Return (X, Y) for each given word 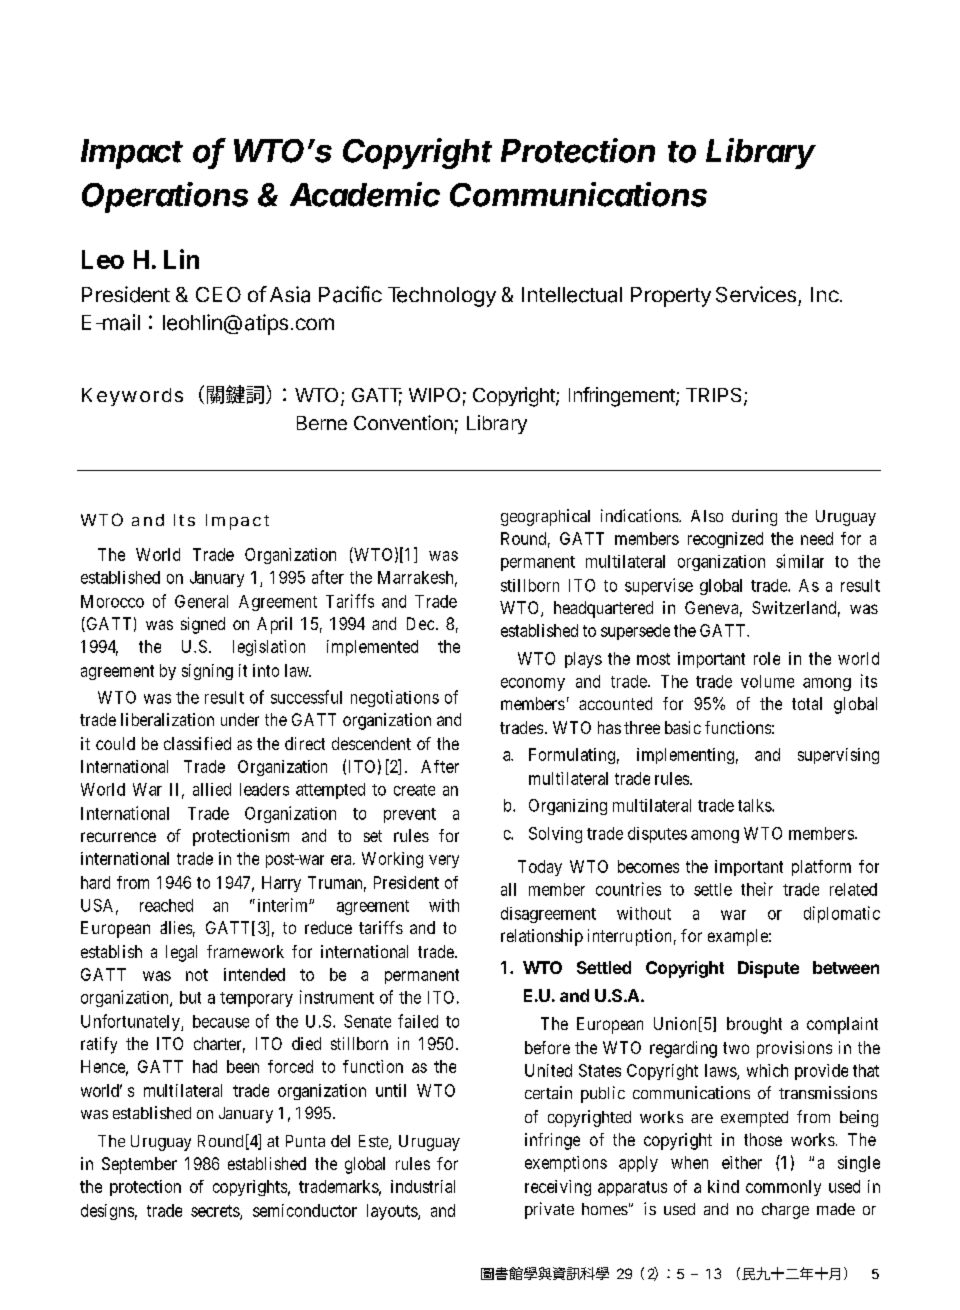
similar (800, 561)
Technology (442, 297)
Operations (165, 197)
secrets (216, 1212)
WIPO (434, 395)
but (190, 997)
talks (755, 805)
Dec (420, 623)
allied (212, 789)
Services (756, 294)
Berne (322, 423)
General (201, 601)
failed (418, 1021)
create (414, 790)
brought (754, 1025)
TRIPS (715, 396)
